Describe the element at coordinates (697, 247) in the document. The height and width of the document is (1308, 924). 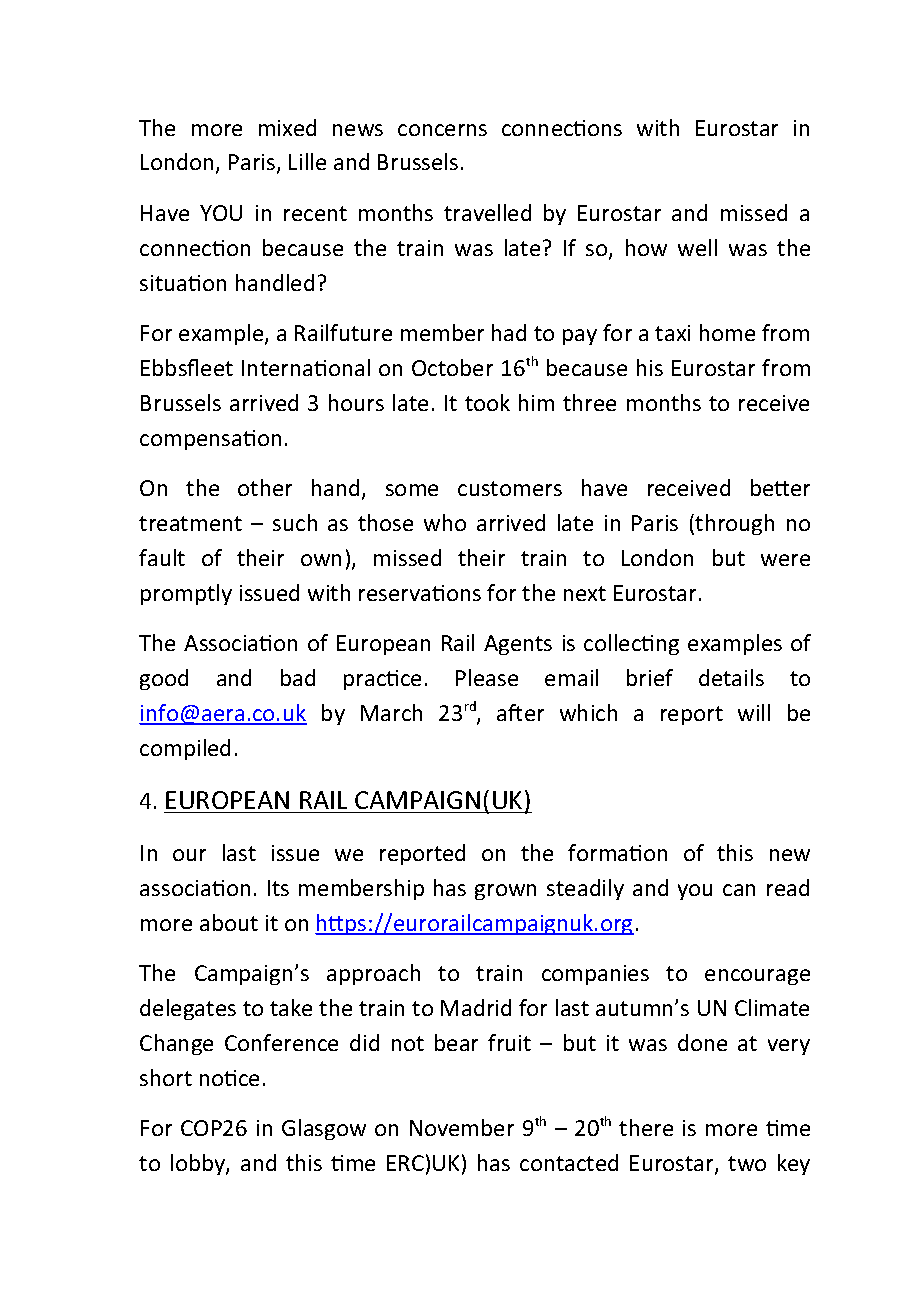
I see `well` at that location.
